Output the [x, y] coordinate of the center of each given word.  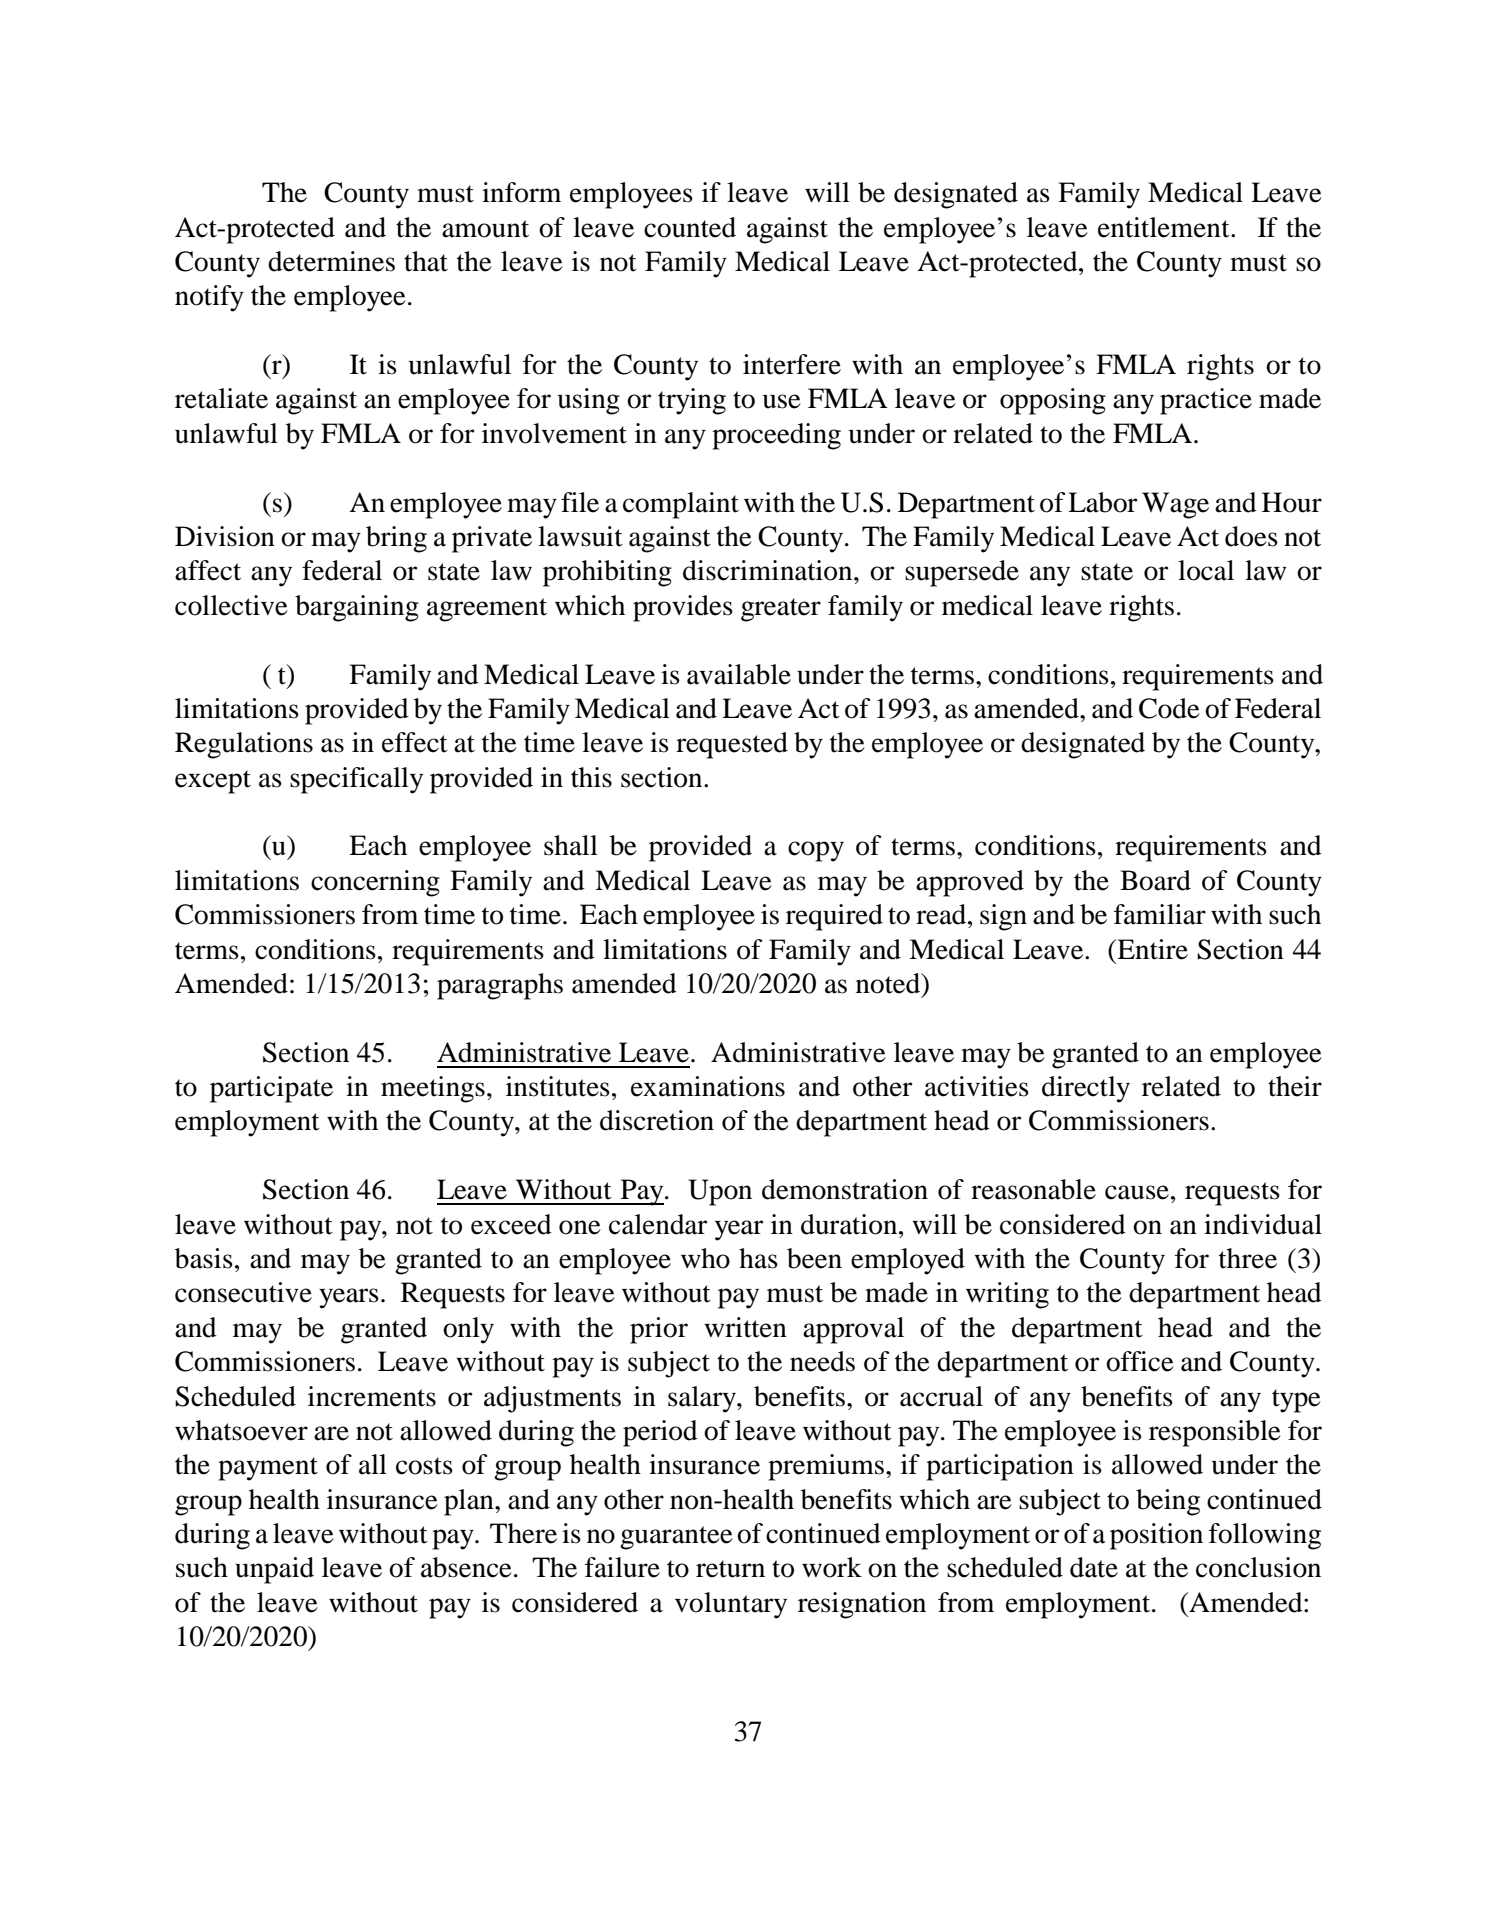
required [834, 917]
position [1156, 1536]
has [758, 1258]
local [1206, 570]
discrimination [769, 570]
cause [1137, 1192]
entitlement [1165, 227]
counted [690, 227]
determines [331, 261]
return [730, 1569]
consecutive [243, 1292]
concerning [375, 883]
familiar [1160, 914]
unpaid [274, 1570]
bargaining [357, 608]
